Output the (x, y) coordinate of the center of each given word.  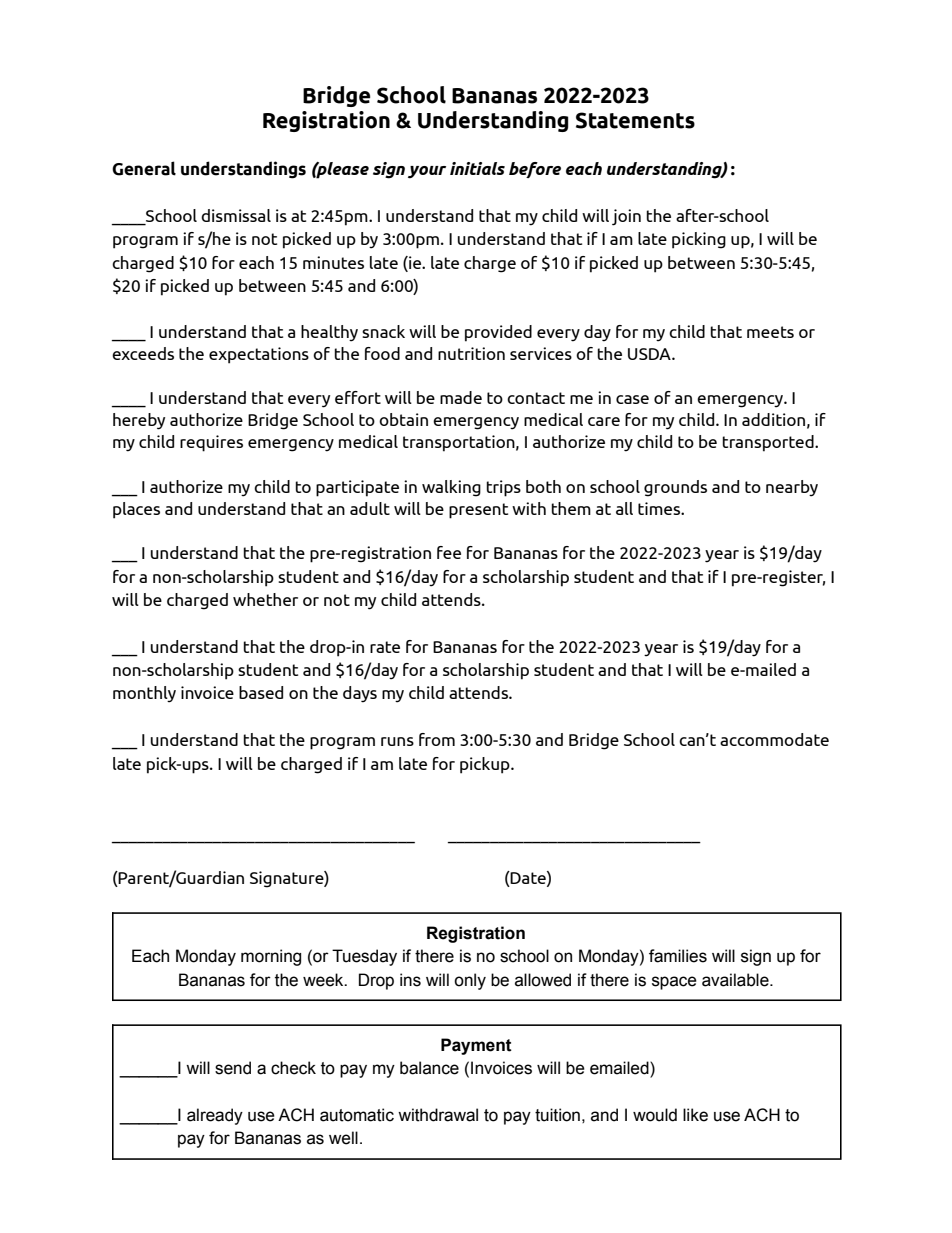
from (437, 739)
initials (477, 168)
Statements (635, 120)
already (215, 1116)
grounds (675, 488)
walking (451, 488)
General (144, 168)
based (261, 692)
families (678, 956)
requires (211, 443)
